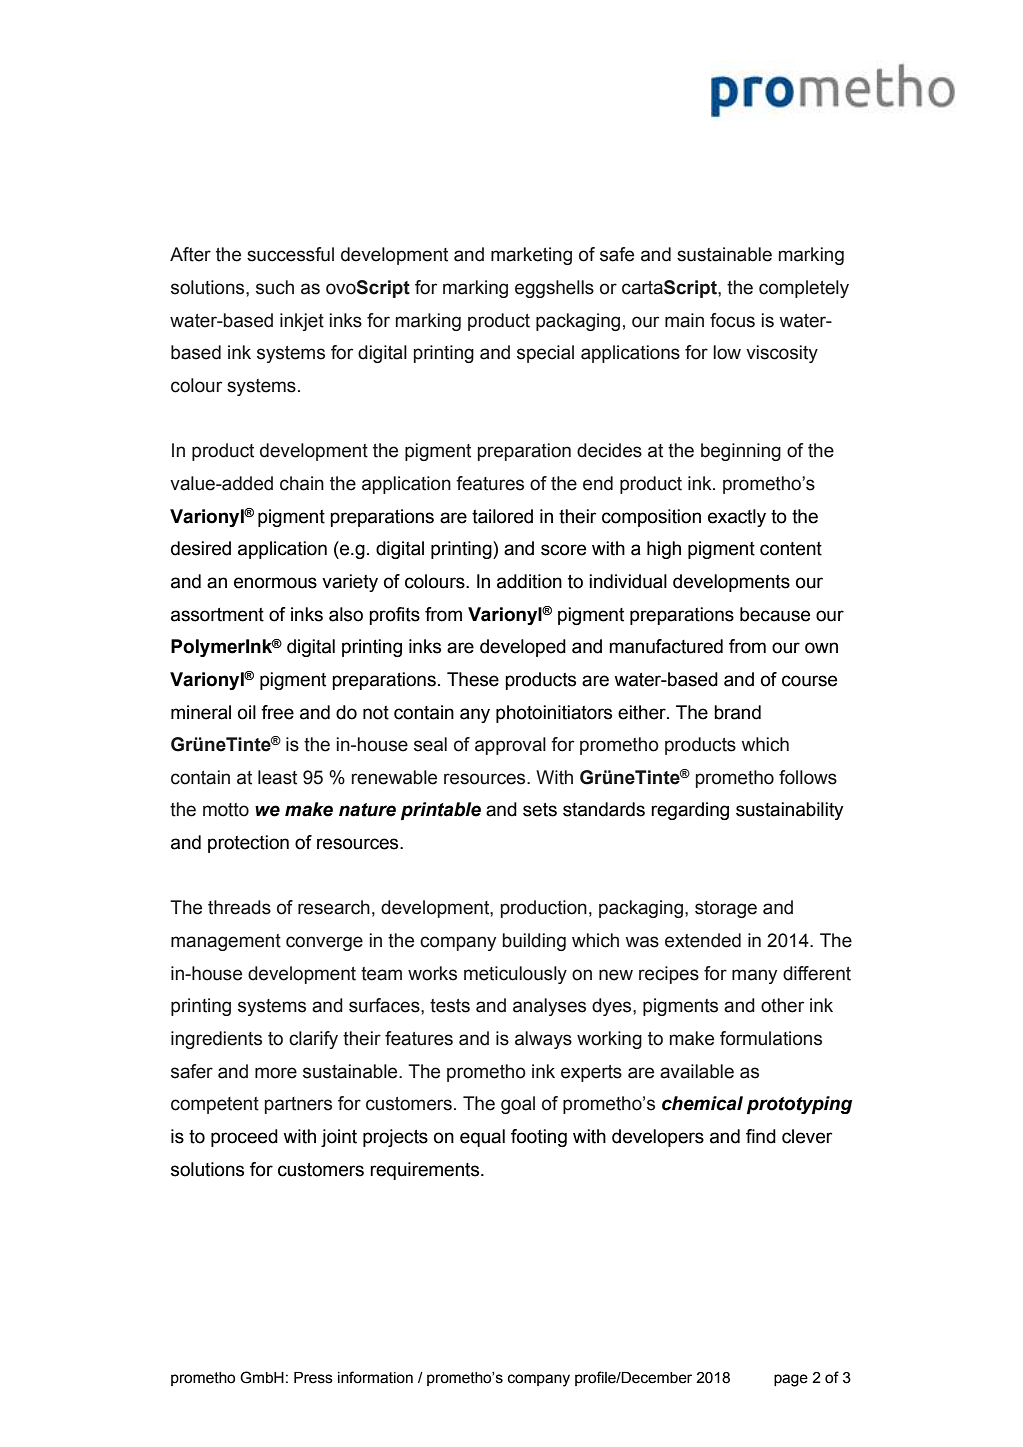 This screenshot has height=1447, width=1023. Describe the element at coordinates (540, 810) in the screenshot. I see `sets` at that location.
